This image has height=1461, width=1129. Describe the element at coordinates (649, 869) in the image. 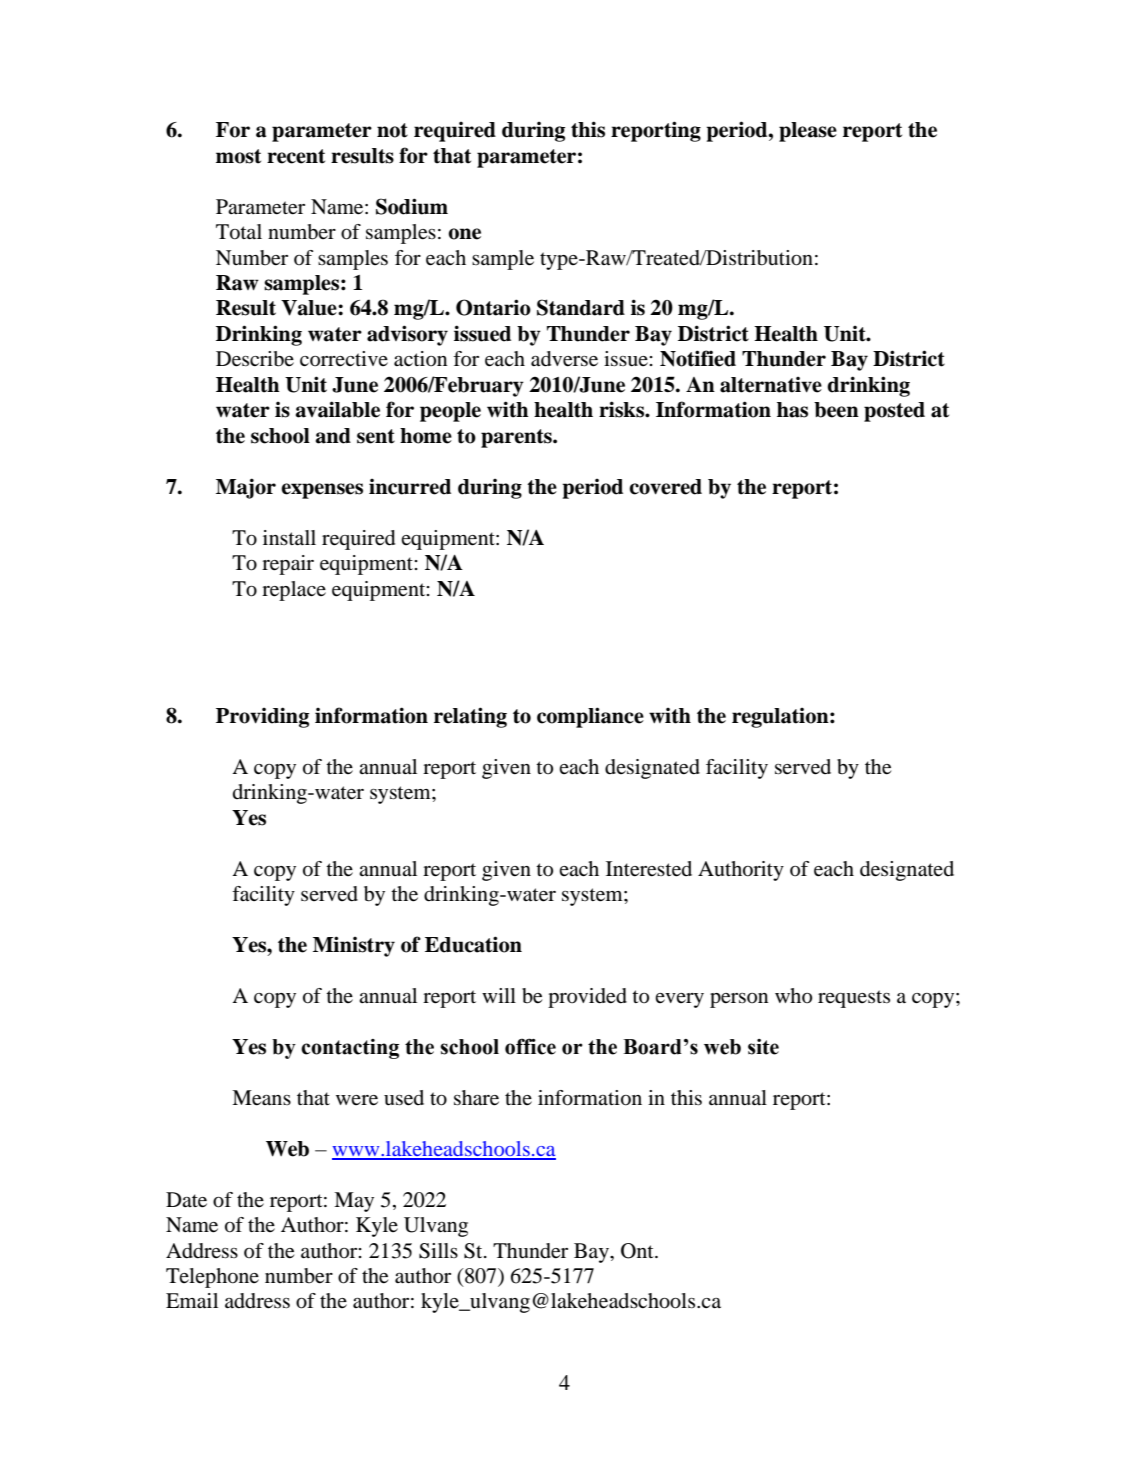

I see `Interested` at that location.
